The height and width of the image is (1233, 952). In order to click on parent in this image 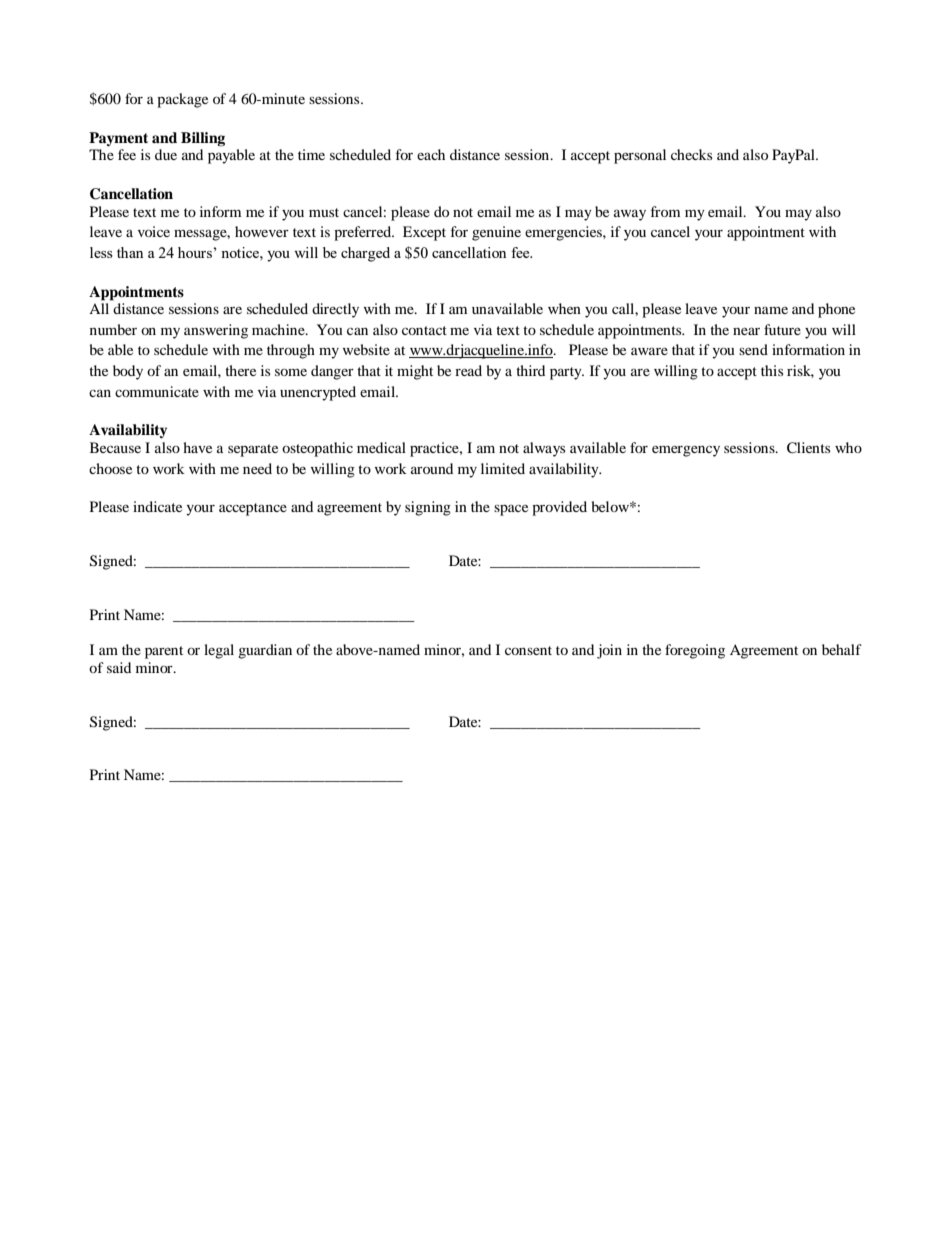, I will do `click(164, 652)`.
